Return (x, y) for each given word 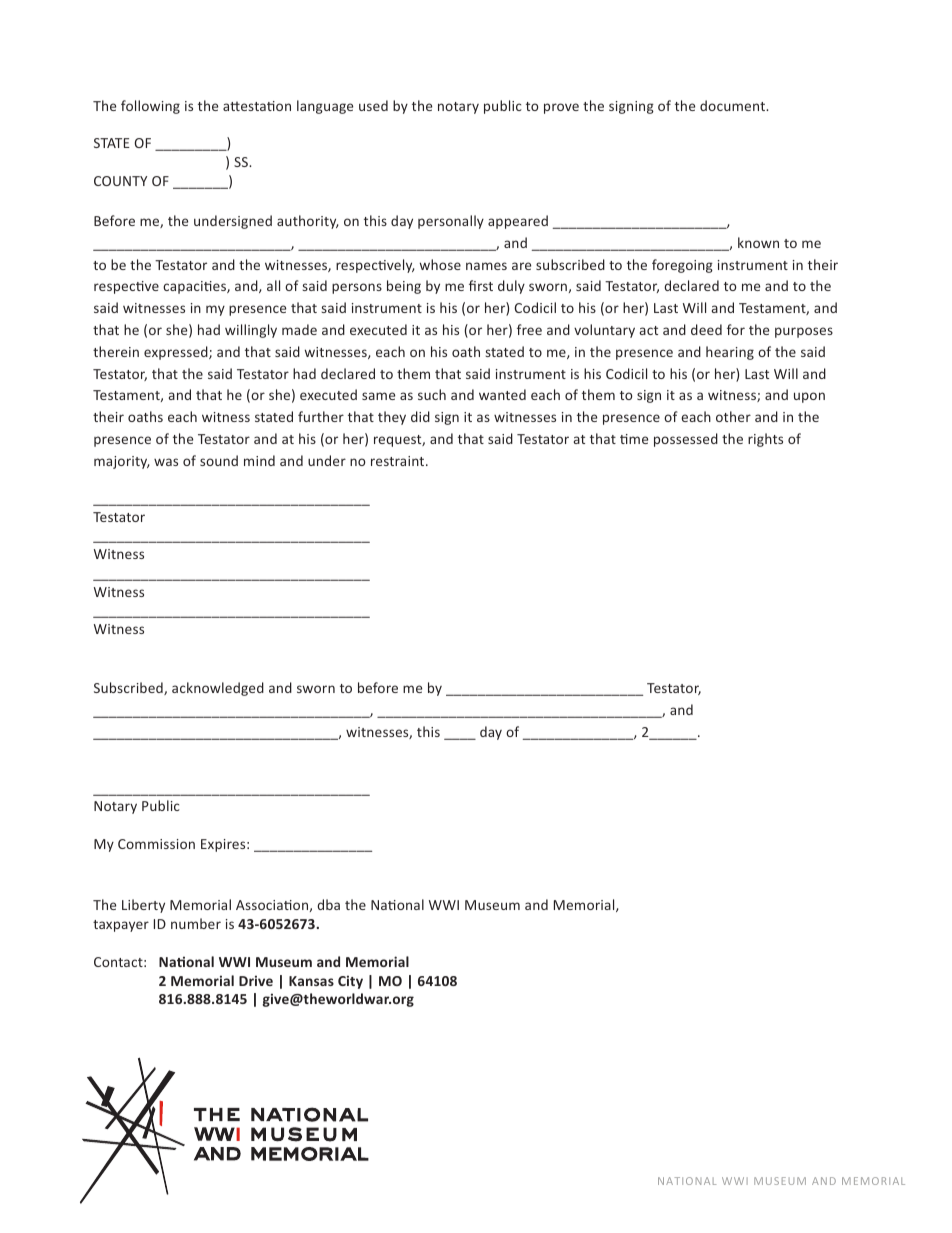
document (733, 105)
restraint (399, 461)
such (432, 394)
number (196, 923)
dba (328, 904)
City (350, 982)
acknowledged (218, 689)
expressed (177, 353)
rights (765, 440)
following (150, 107)
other (733, 416)
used (373, 105)
